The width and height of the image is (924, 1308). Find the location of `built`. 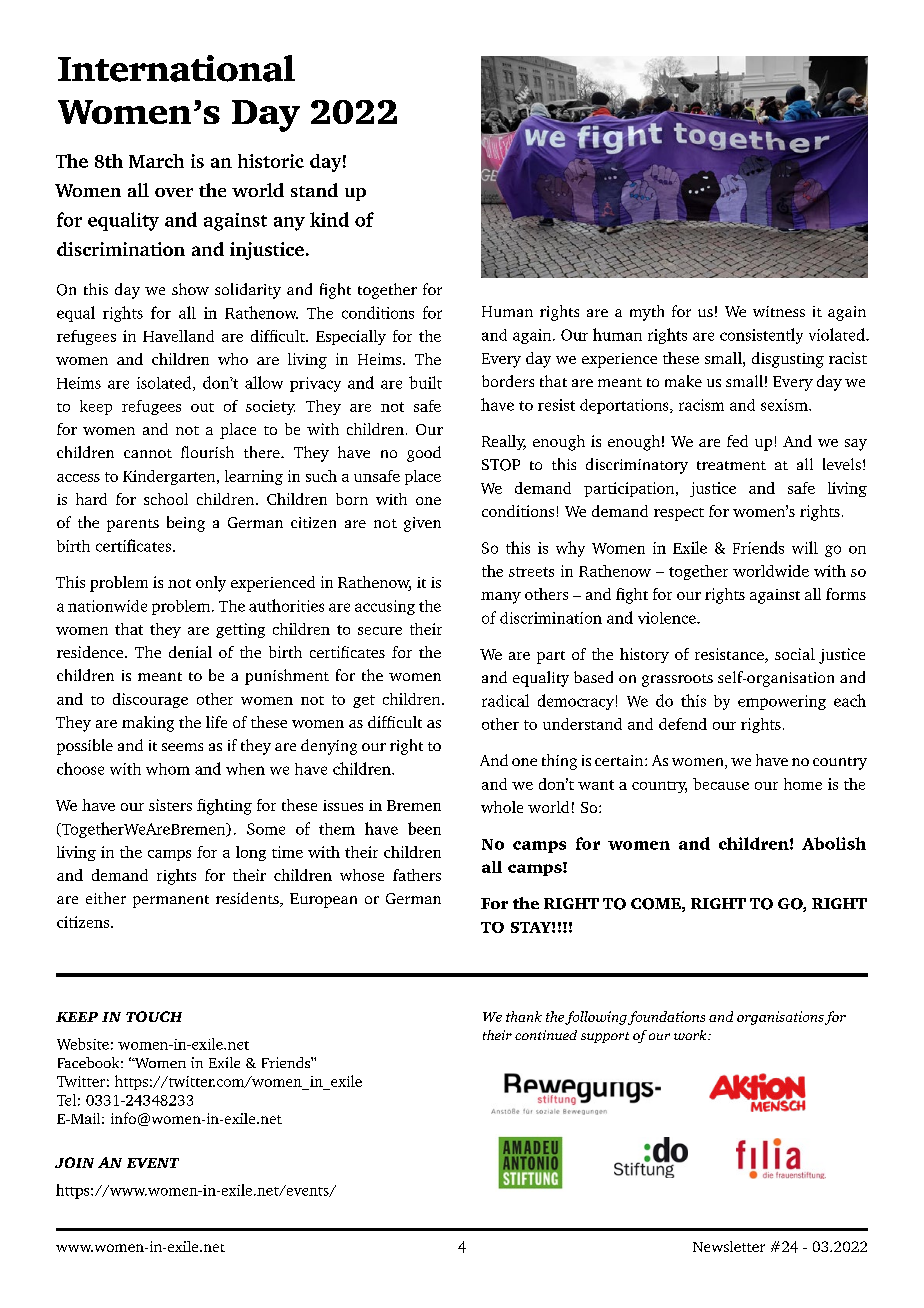

built is located at coordinates (425, 382).
